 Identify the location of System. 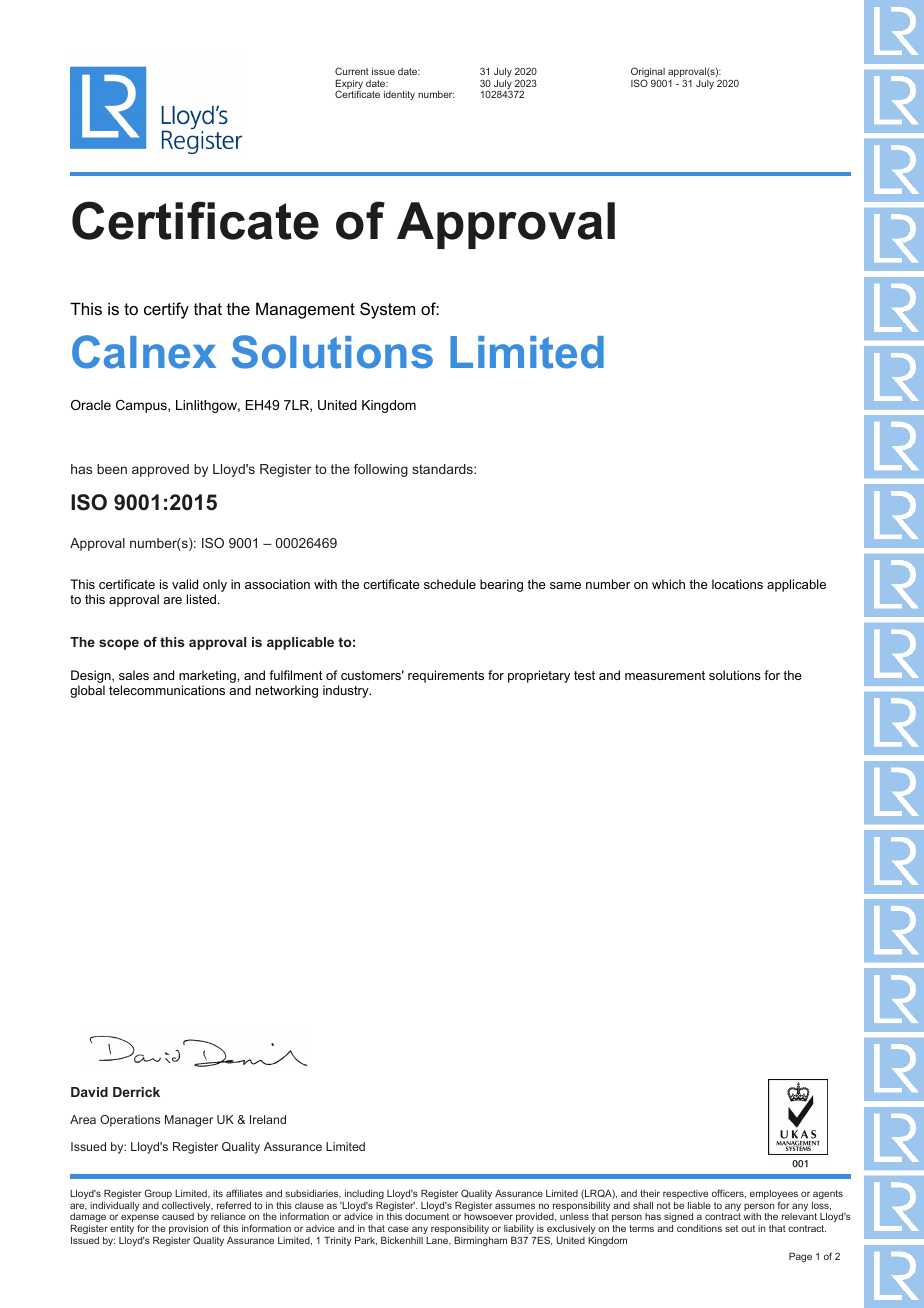
(387, 310).
